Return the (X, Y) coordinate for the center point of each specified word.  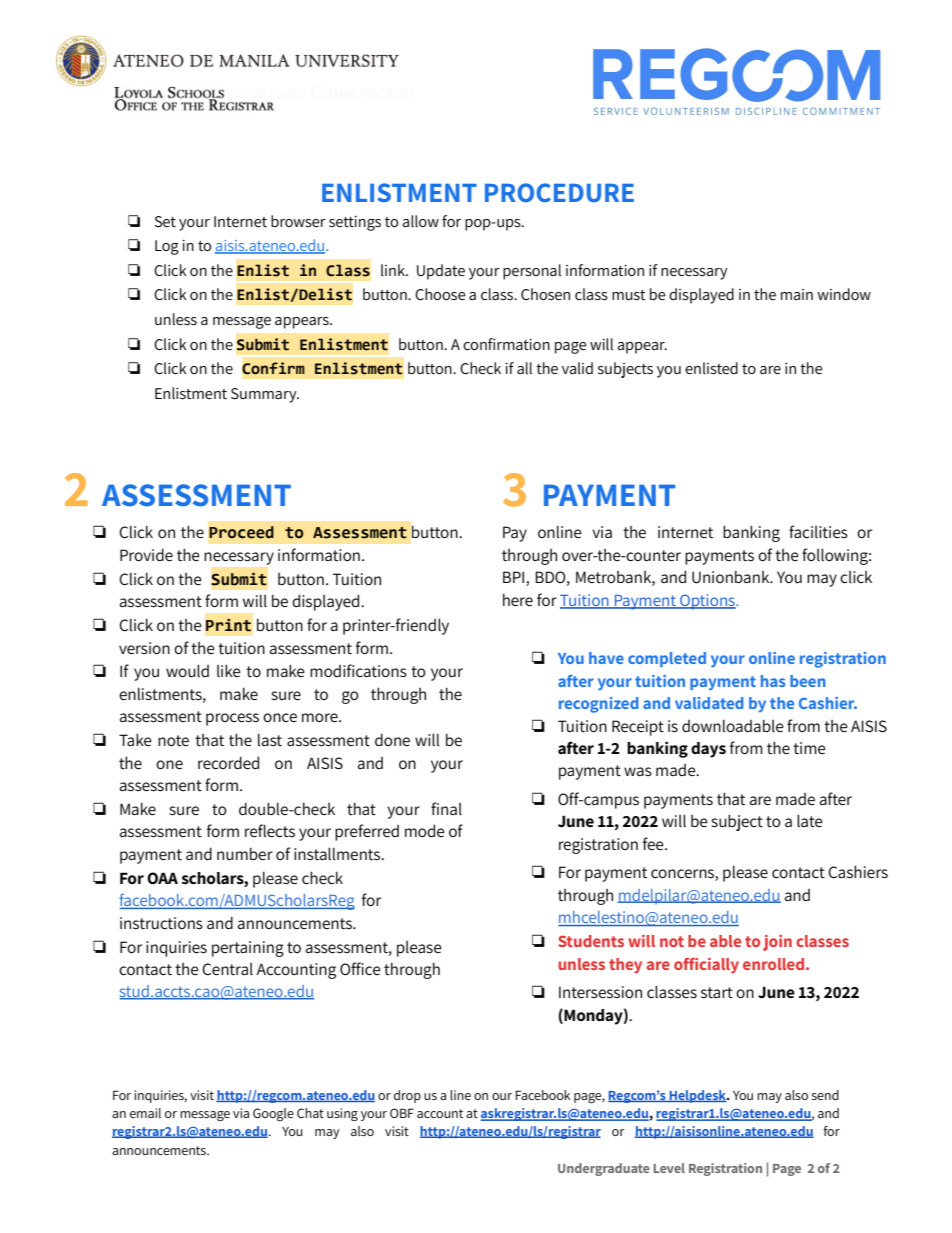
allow (420, 221)
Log (167, 247)
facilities (818, 531)
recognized (598, 705)
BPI (515, 578)
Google (273, 1114)
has (773, 681)
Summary (265, 395)
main (797, 294)
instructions (161, 923)
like (229, 670)
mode (425, 830)
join (777, 943)
